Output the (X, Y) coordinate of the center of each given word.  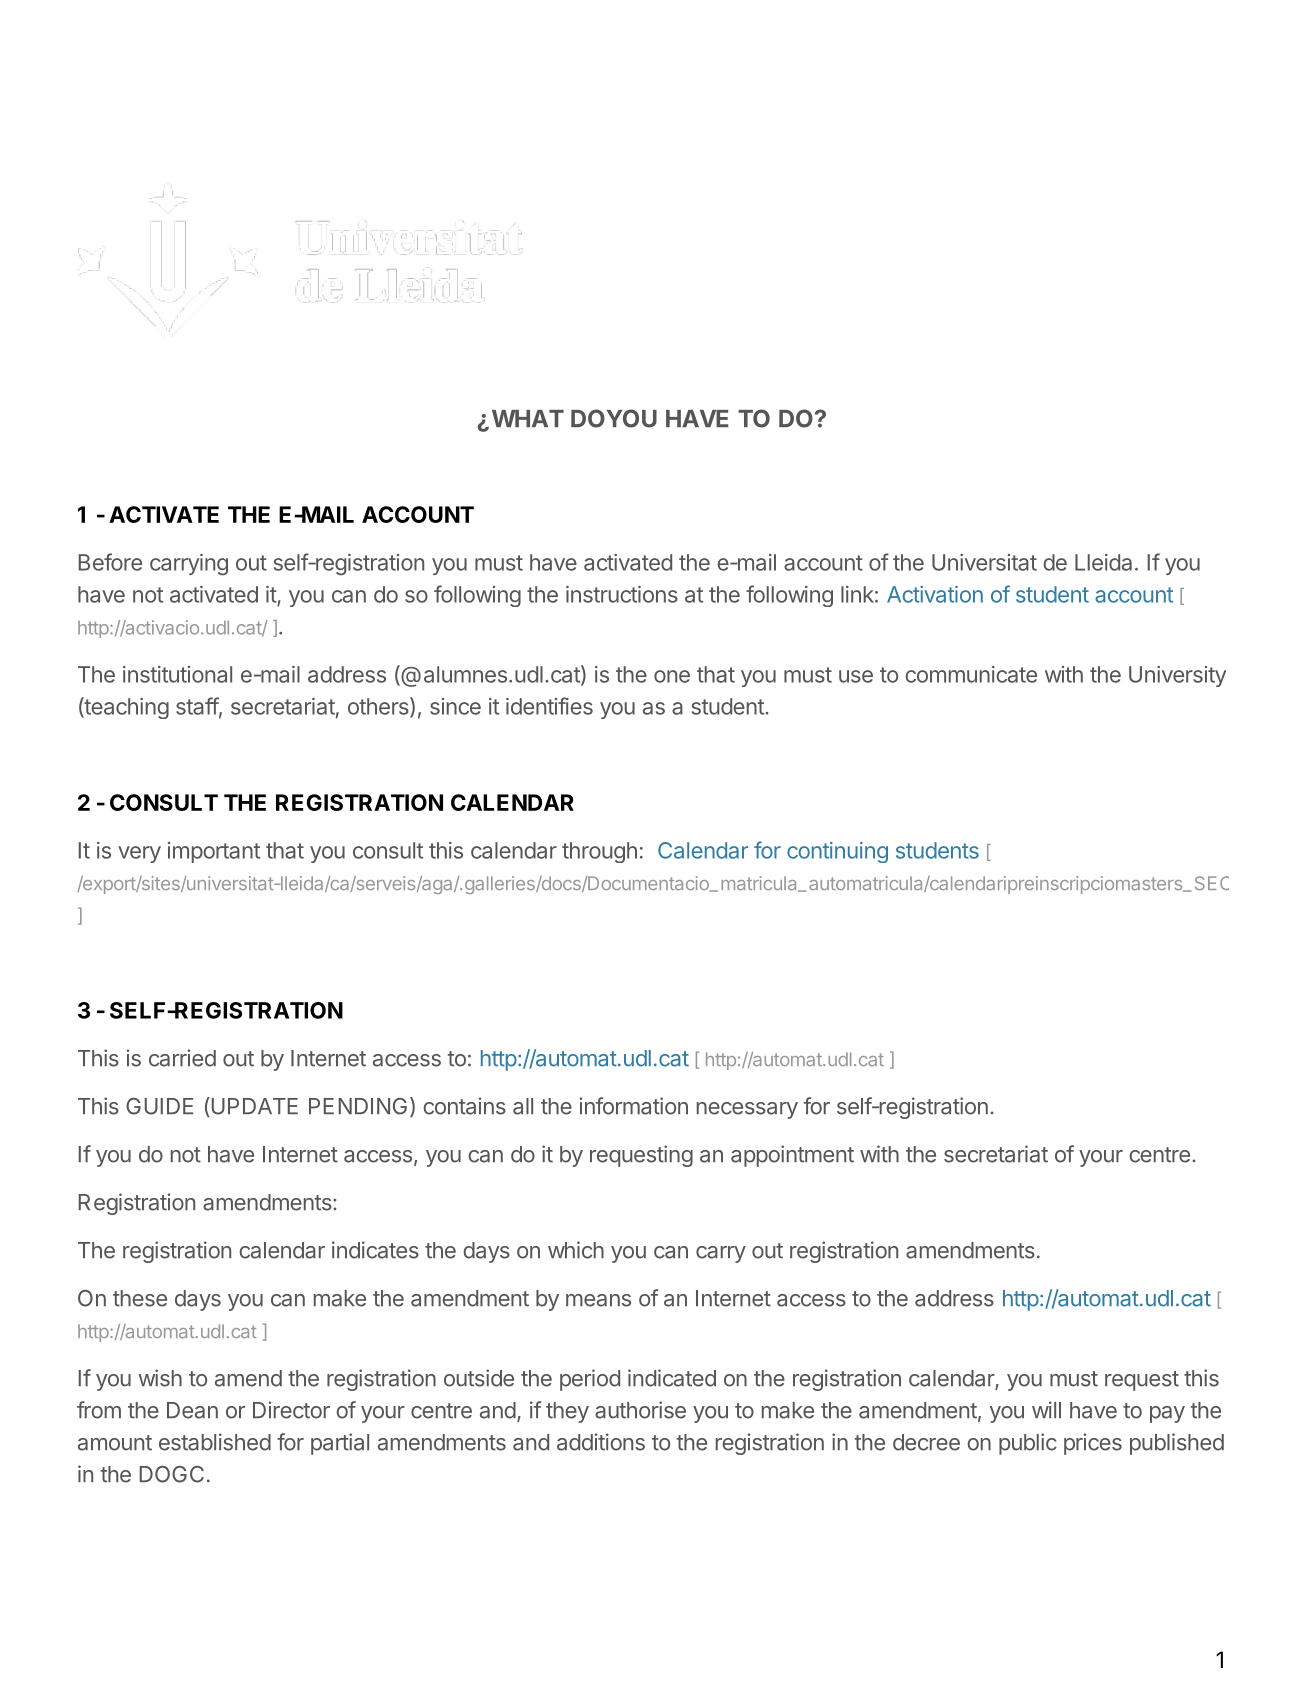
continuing (837, 852)
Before (110, 562)
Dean (192, 1410)
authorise (640, 1410)
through (599, 852)
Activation (935, 594)
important (214, 852)
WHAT (528, 418)
